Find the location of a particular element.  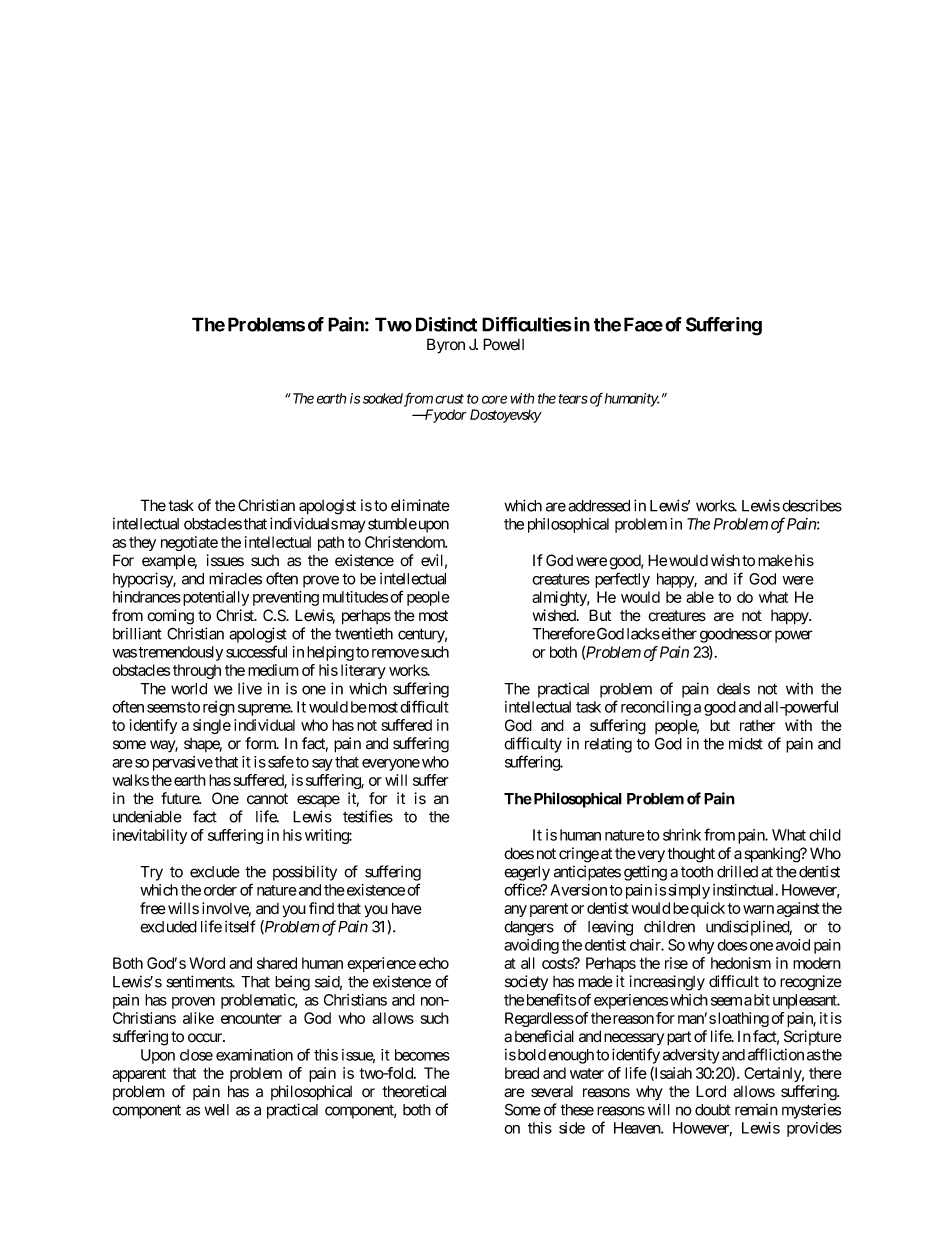

make is located at coordinates (775, 561).
